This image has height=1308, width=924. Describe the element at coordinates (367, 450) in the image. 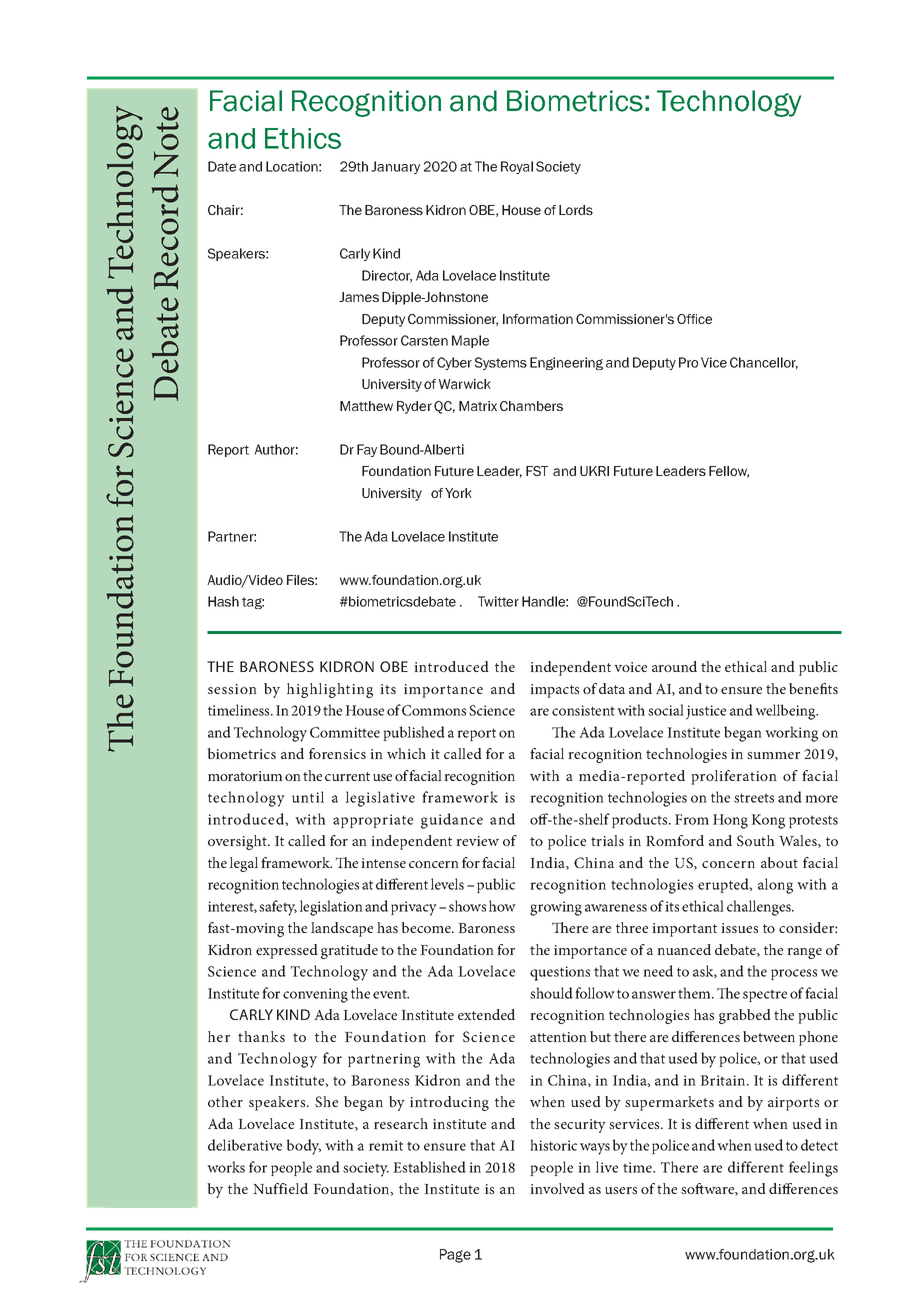

I see `Fay` at that location.
